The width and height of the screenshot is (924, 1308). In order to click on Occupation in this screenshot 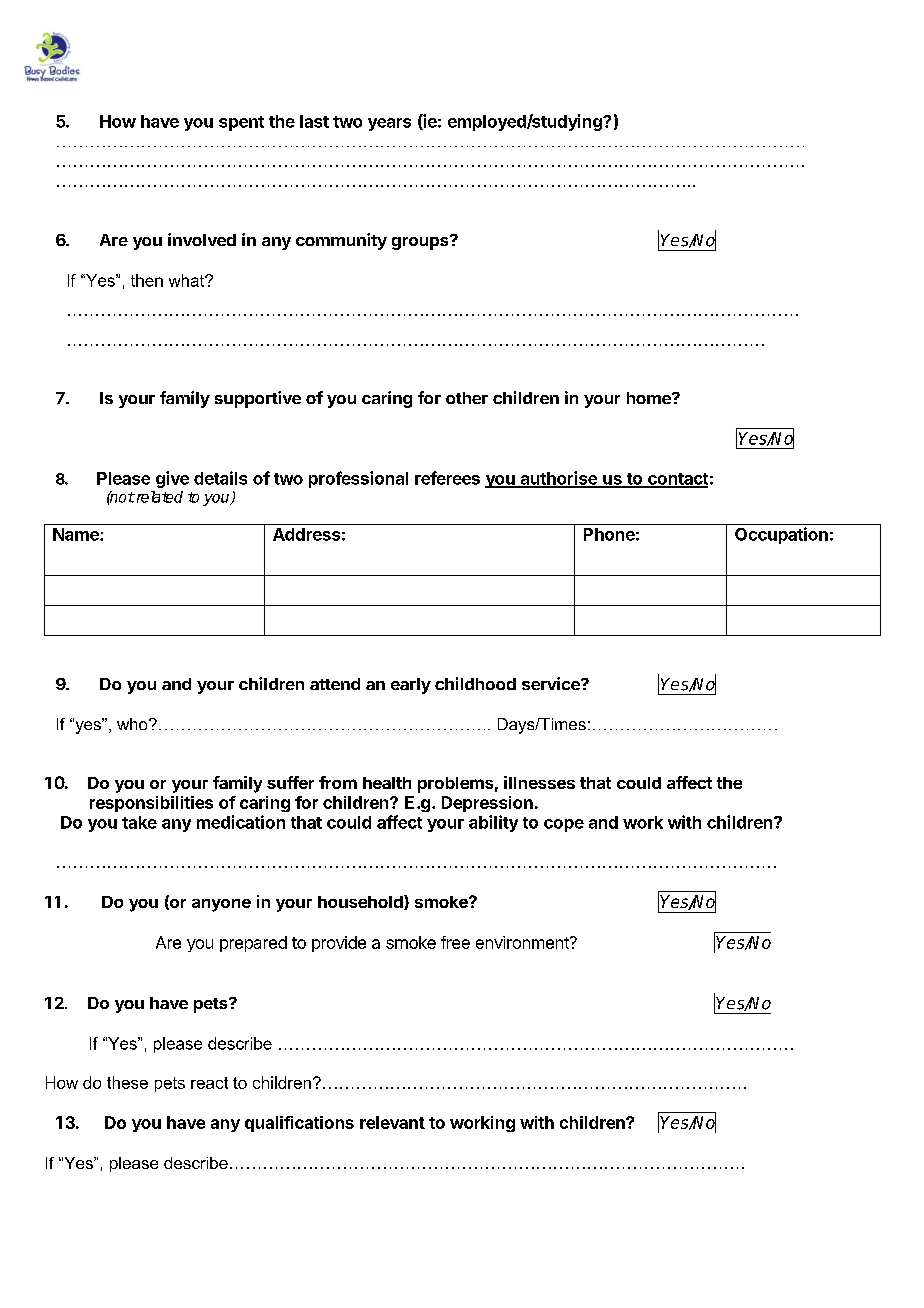, I will do `click(781, 535)`.
